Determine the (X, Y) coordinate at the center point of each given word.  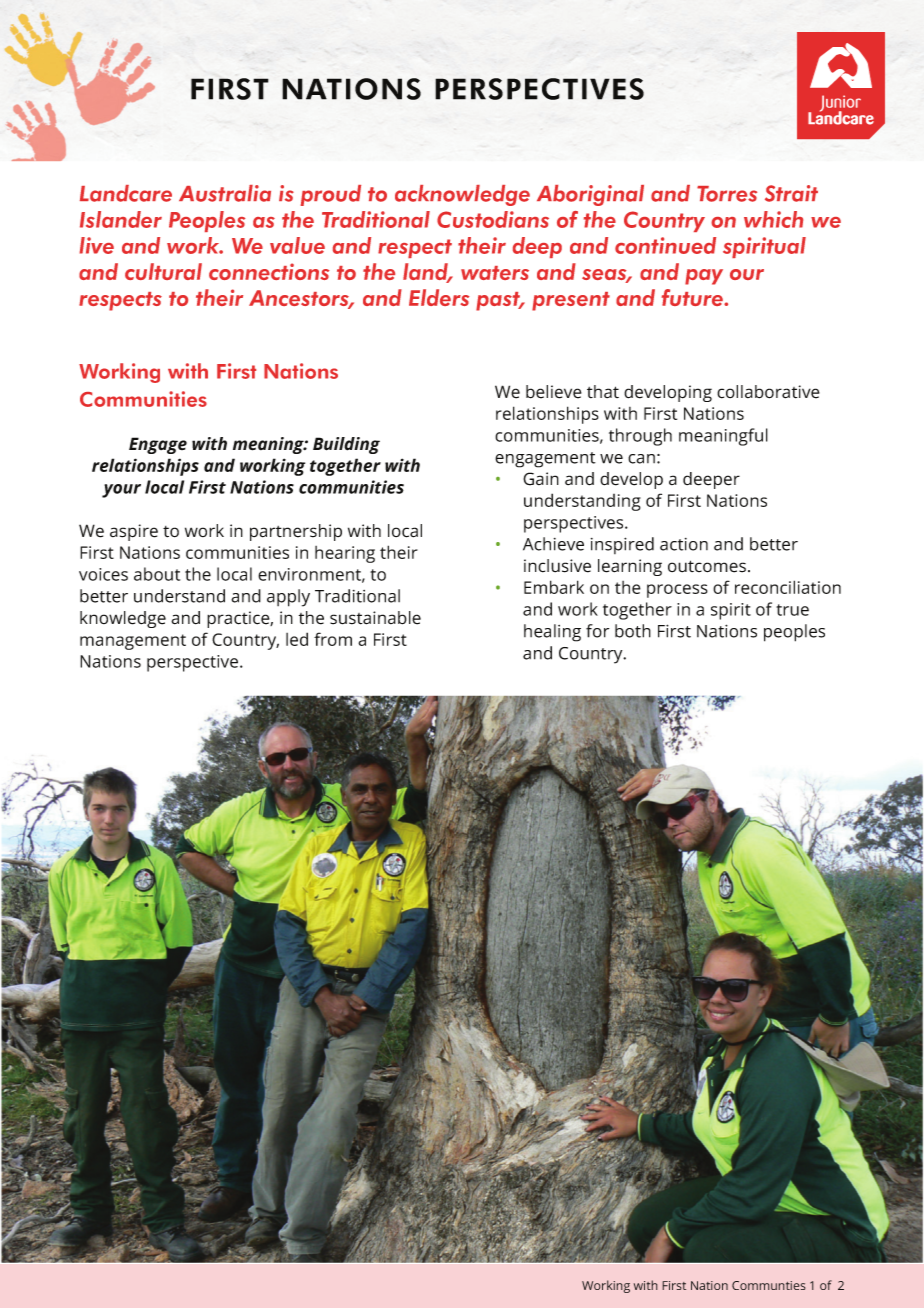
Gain (541, 479)
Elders (439, 297)
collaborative (768, 392)
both (633, 631)
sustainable (375, 618)
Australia (225, 193)
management (133, 642)
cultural (163, 271)
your (121, 491)
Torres (727, 194)
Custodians (493, 219)
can (641, 459)
